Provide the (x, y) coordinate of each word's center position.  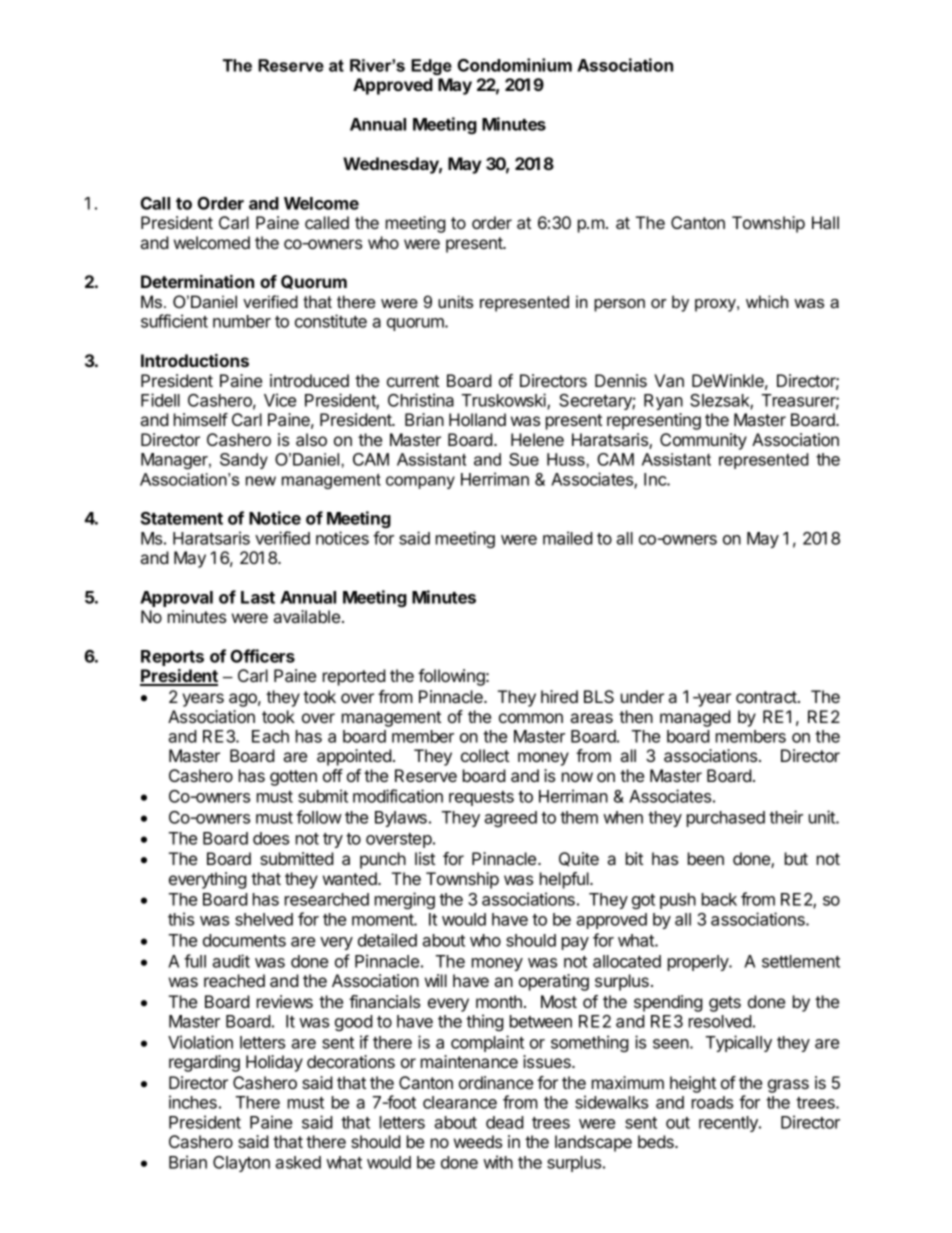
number (242, 321)
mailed (568, 538)
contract (767, 697)
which (767, 301)
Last (258, 597)
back (719, 899)
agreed (510, 819)
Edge (431, 67)
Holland (477, 419)
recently (729, 1124)
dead (505, 1122)
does (271, 838)
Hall (825, 222)
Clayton (241, 1164)
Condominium (515, 65)
